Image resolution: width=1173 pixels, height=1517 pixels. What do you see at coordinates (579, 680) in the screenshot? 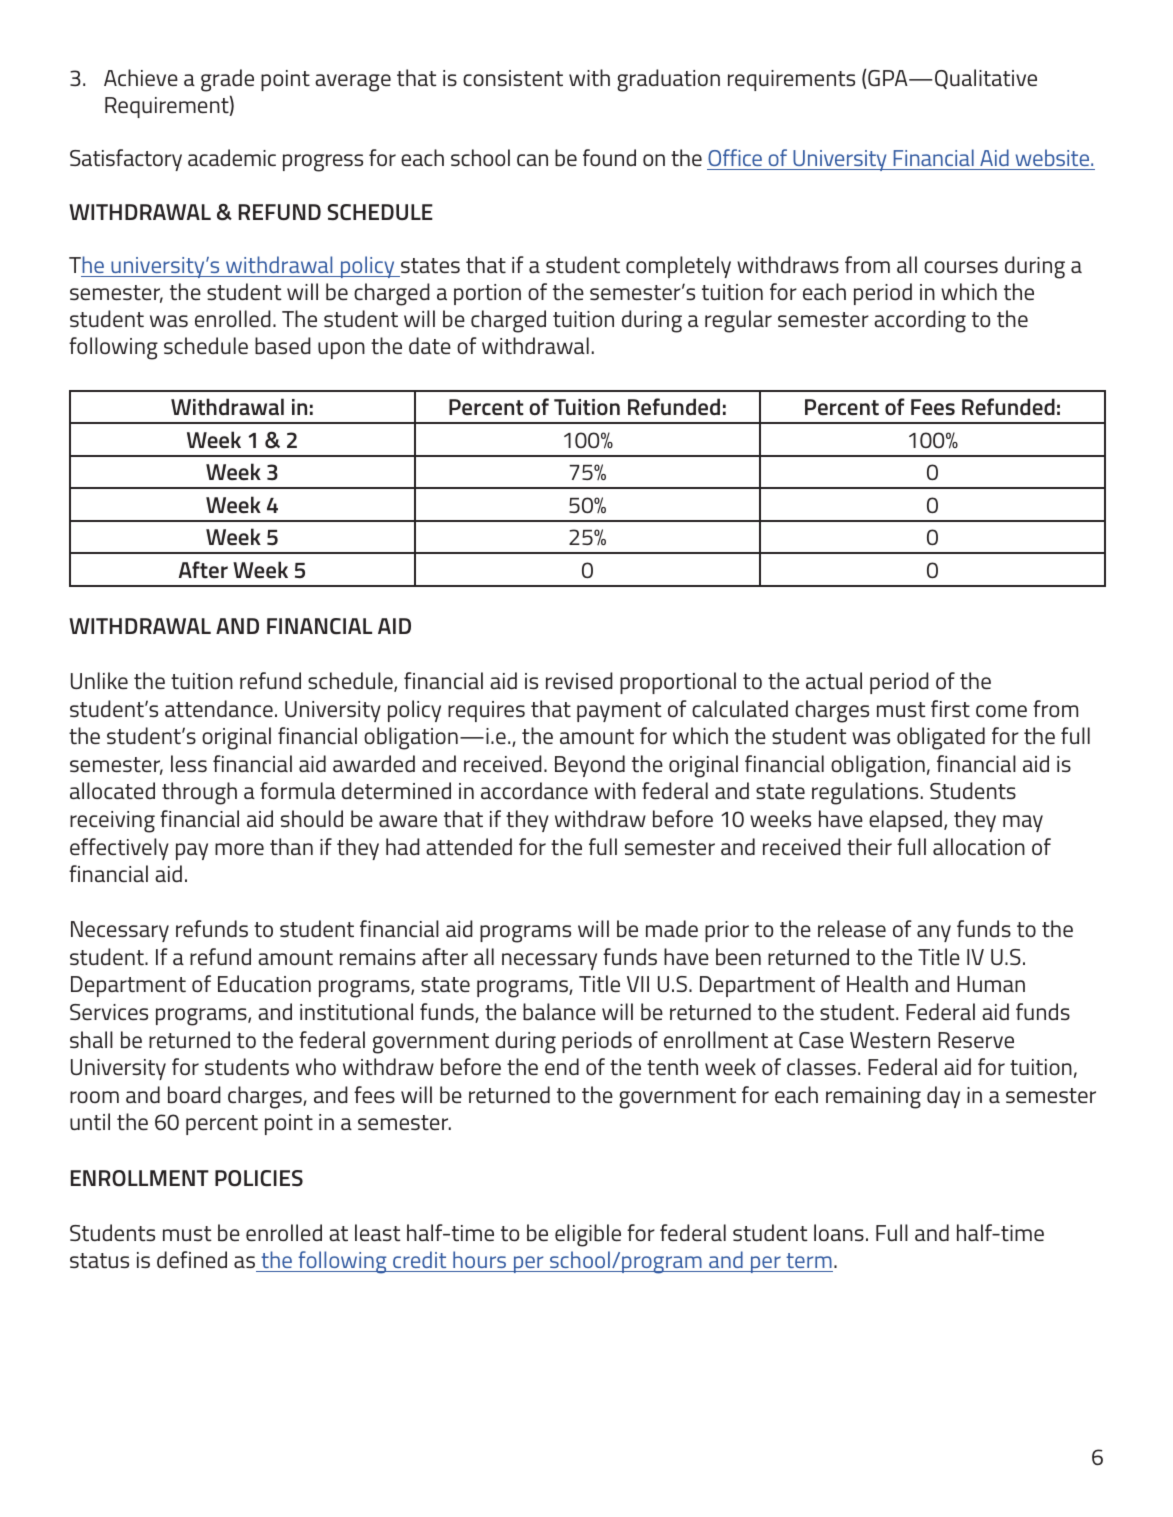
I see `revised` at bounding box center [579, 680].
